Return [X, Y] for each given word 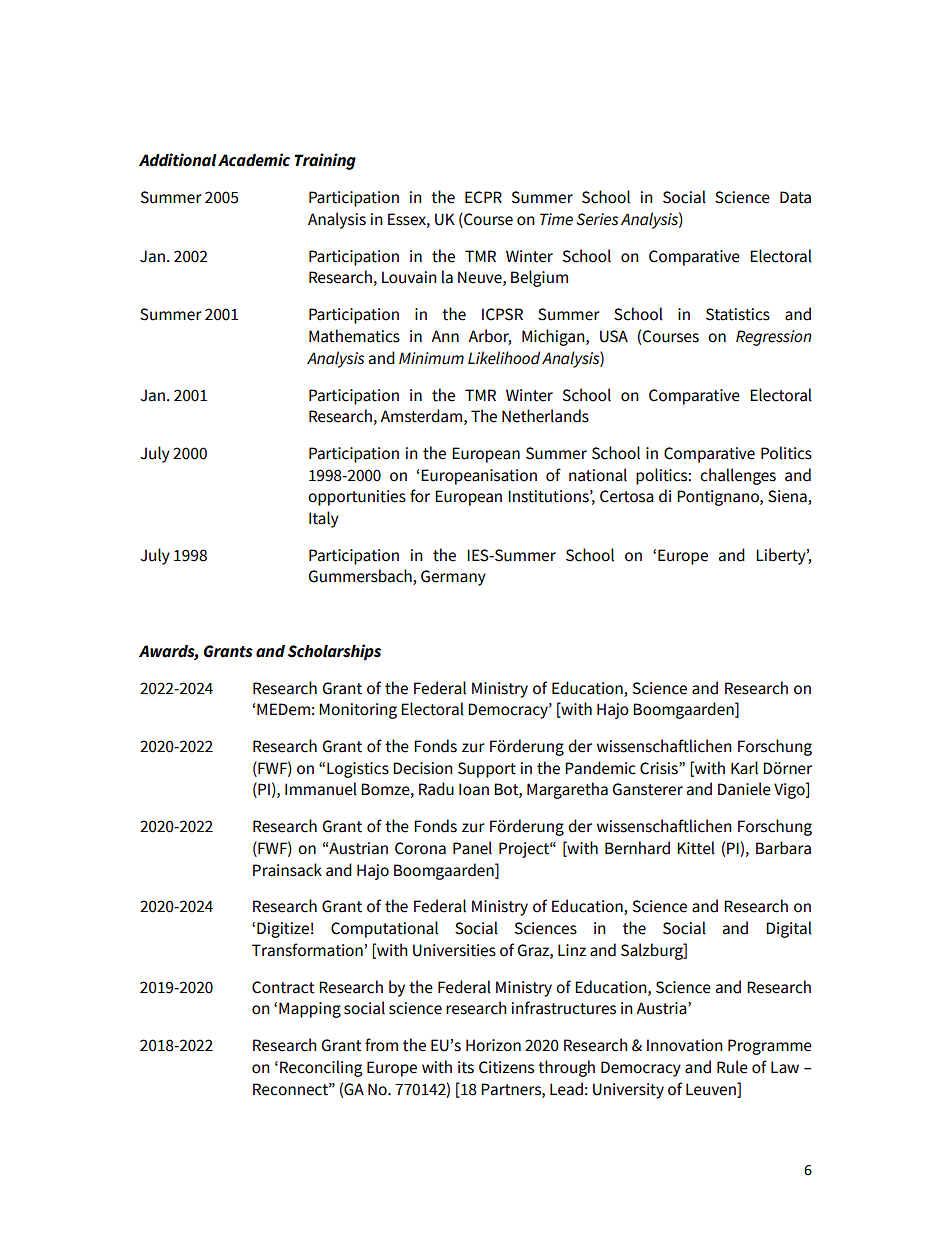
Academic [254, 160]
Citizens [506, 1067]
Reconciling [321, 1068]
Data [795, 197]
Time [556, 219]
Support [487, 770]
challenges [738, 476]
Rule [732, 1067]
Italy [324, 519]
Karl [744, 768]
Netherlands [545, 416]
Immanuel [321, 789]
